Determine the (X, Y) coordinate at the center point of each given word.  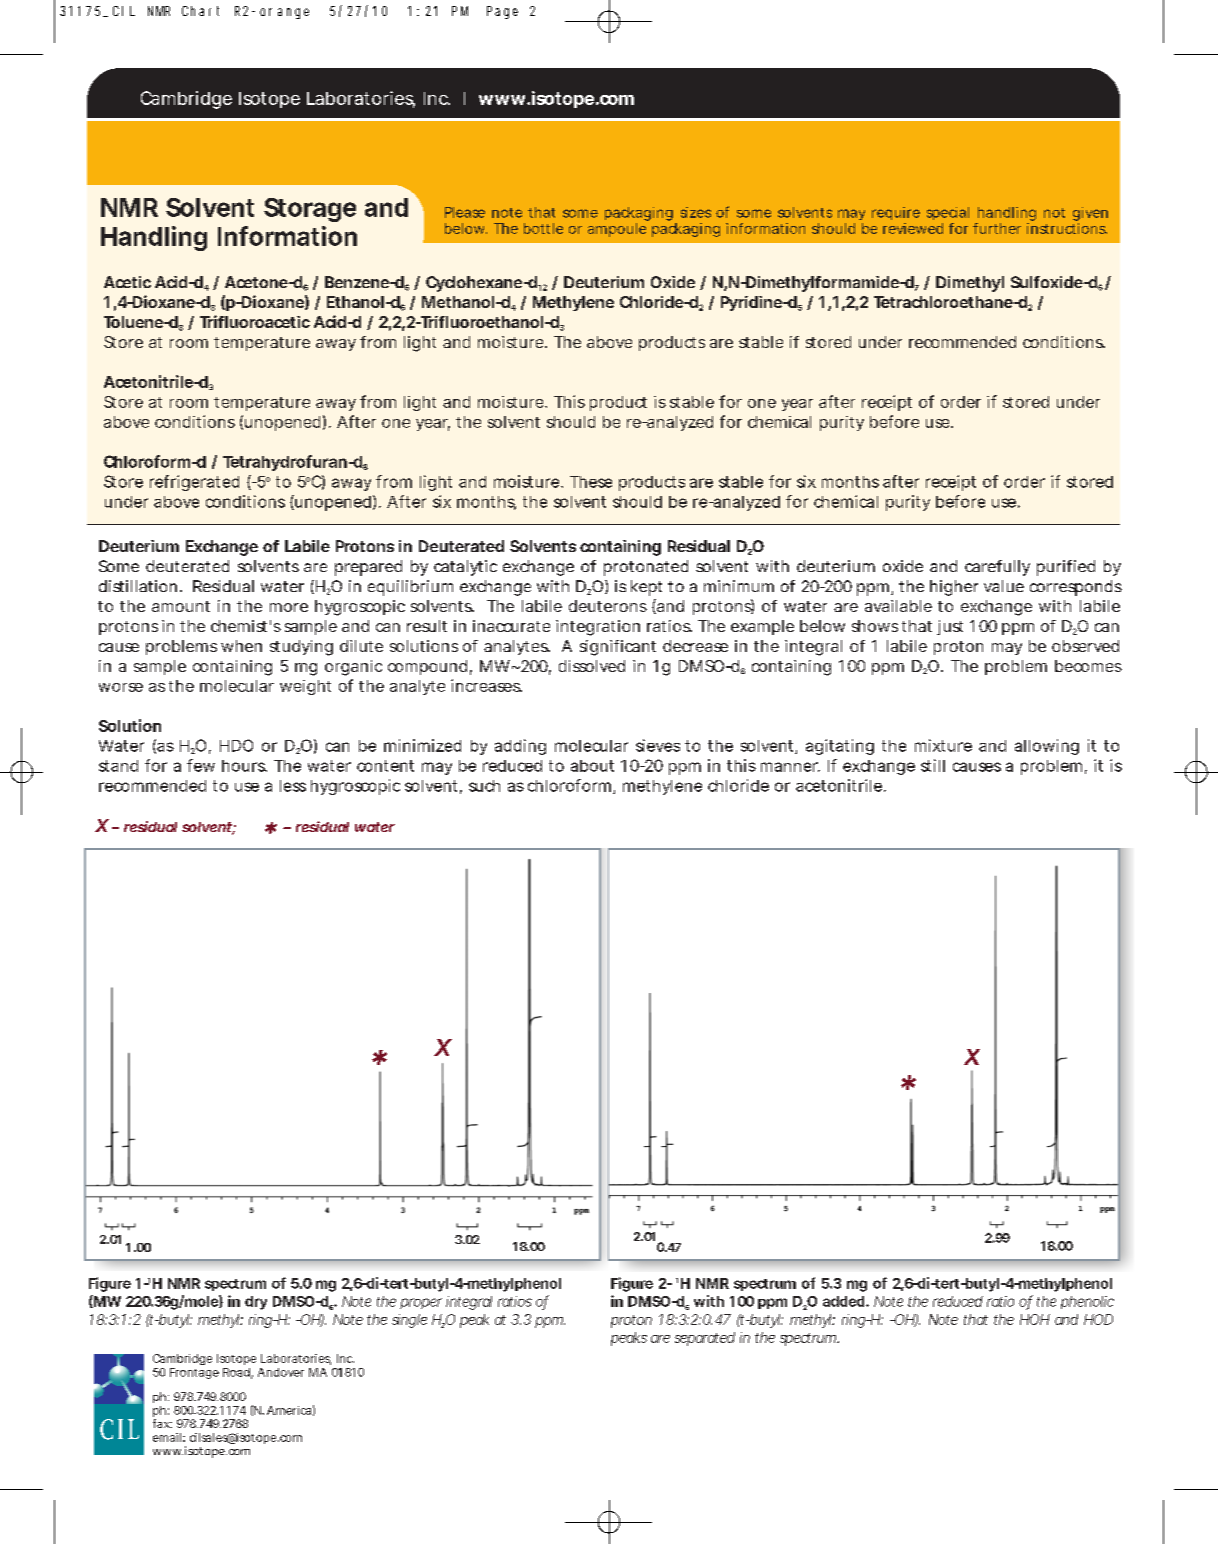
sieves (658, 745)
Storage (310, 210)
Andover (281, 1372)
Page (502, 12)
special (948, 213)
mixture (943, 745)
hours (244, 766)
